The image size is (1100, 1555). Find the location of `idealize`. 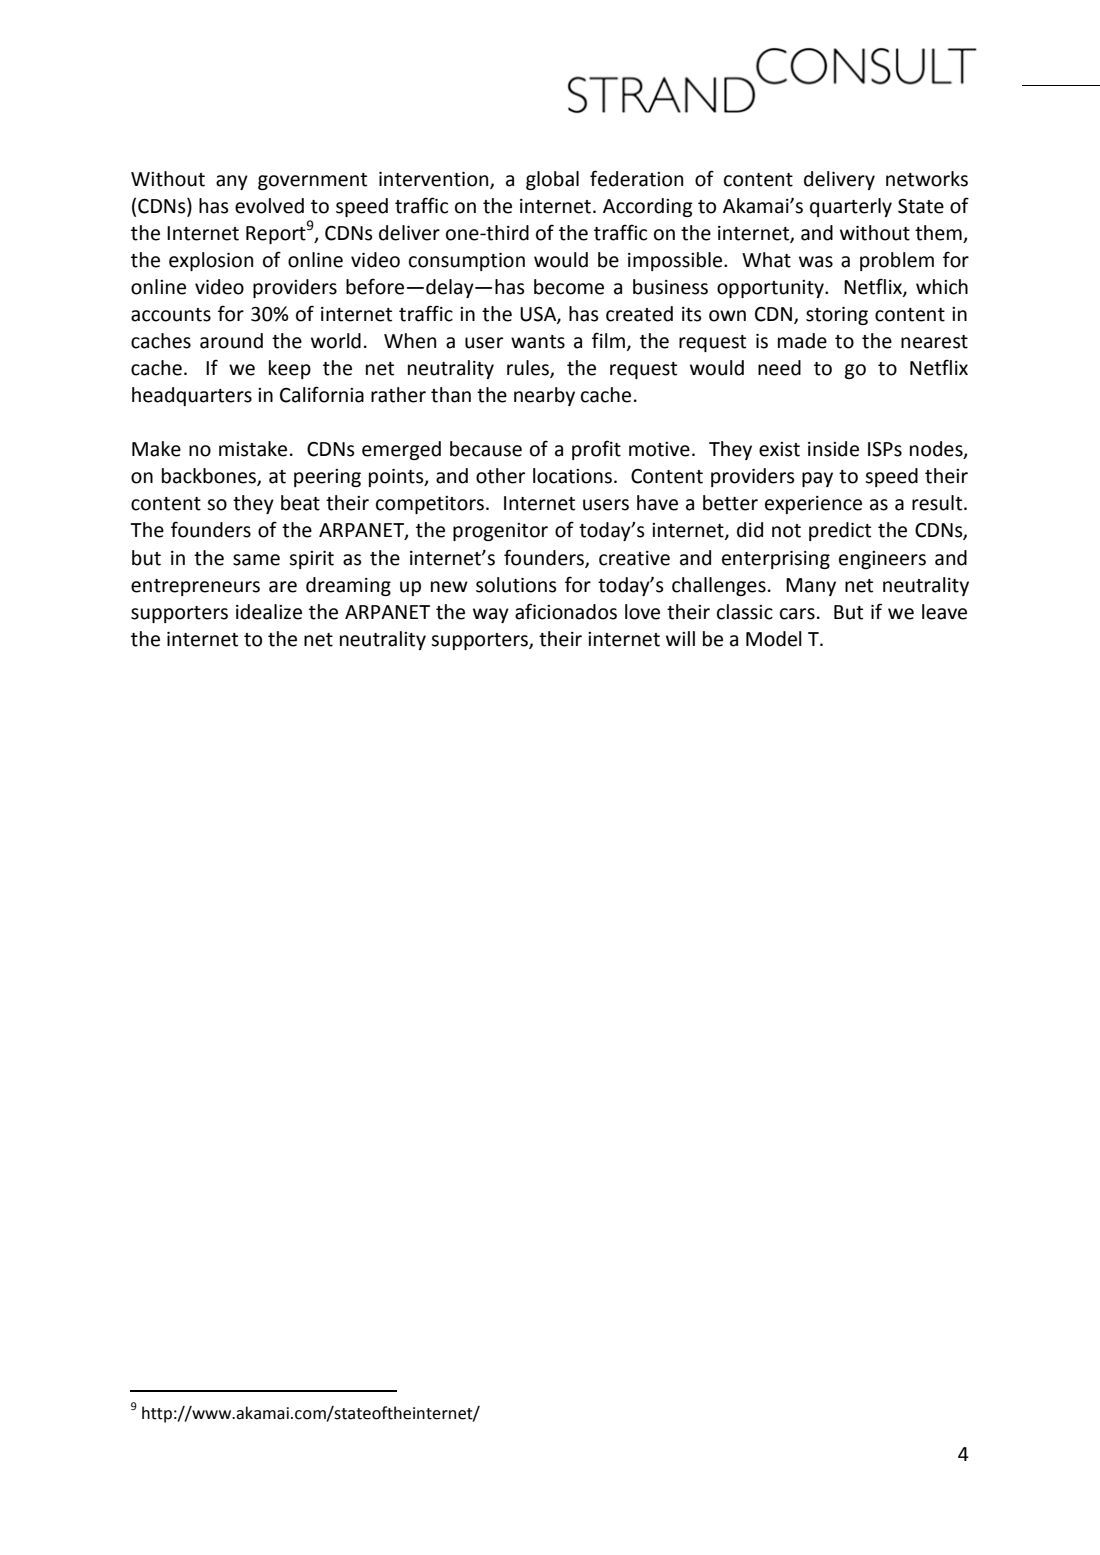

idealize is located at coordinates (269, 612).
